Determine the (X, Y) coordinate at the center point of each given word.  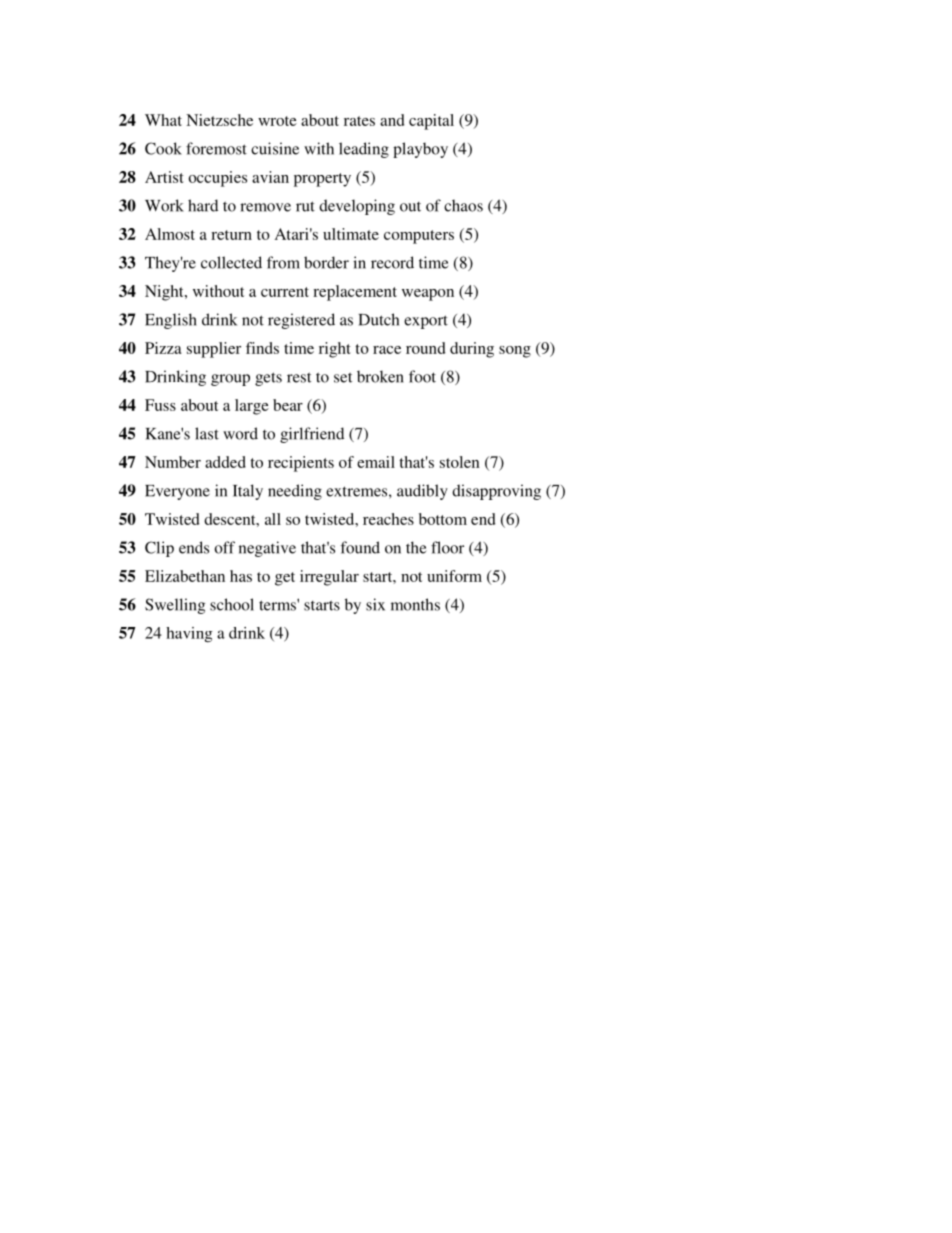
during (472, 350)
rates (359, 121)
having (189, 634)
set (343, 377)
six (375, 604)
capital (431, 122)
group (230, 380)
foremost (216, 148)
